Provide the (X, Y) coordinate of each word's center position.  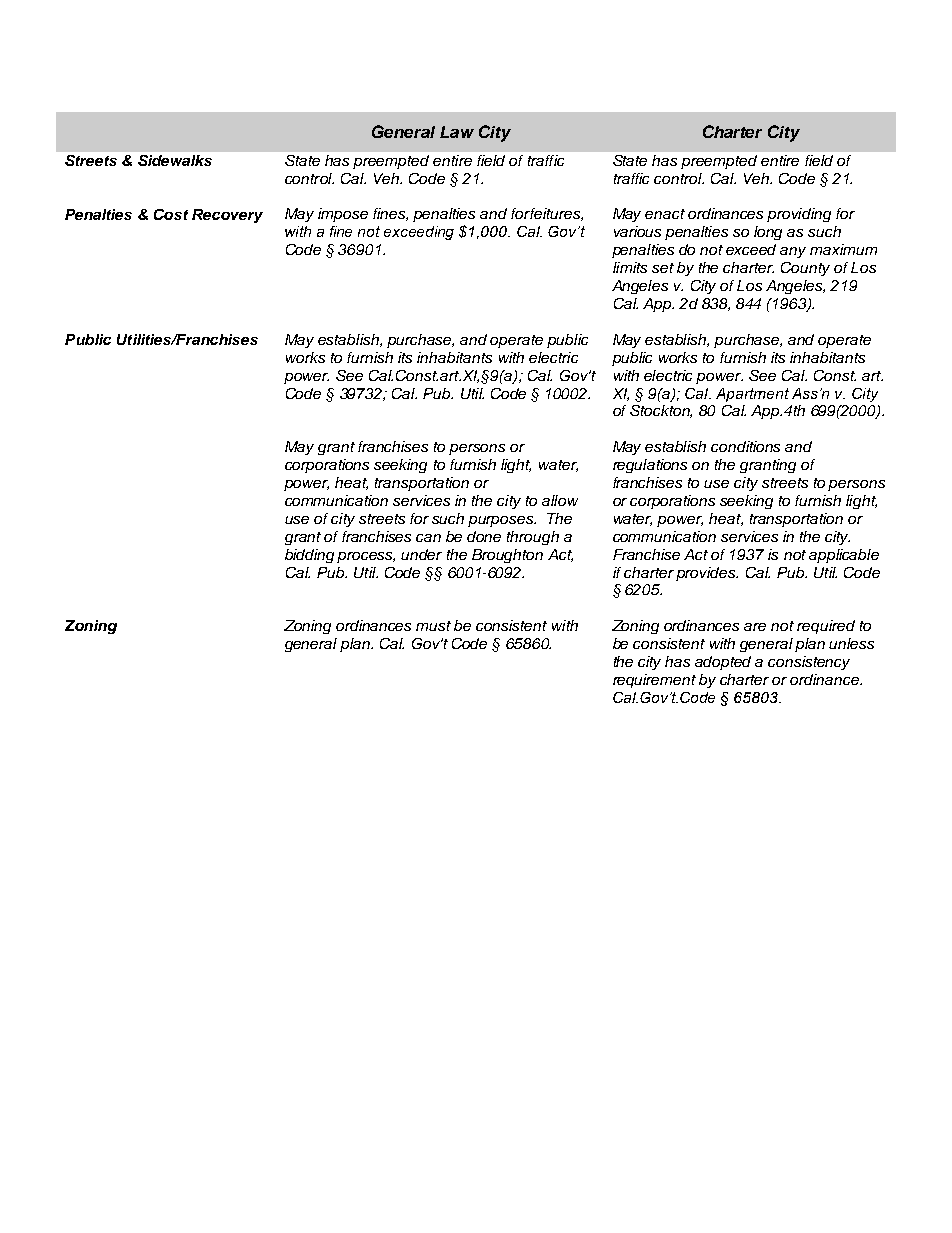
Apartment (752, 395)
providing (799, 215)
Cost (171, 214)
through (533, 538)
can (428, 538)
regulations (650, 466)
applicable (844, 556)
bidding (309, 556)
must (433, 626)
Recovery (227, 216)
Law (457, 132)
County (805, 269)
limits (630, 267)
